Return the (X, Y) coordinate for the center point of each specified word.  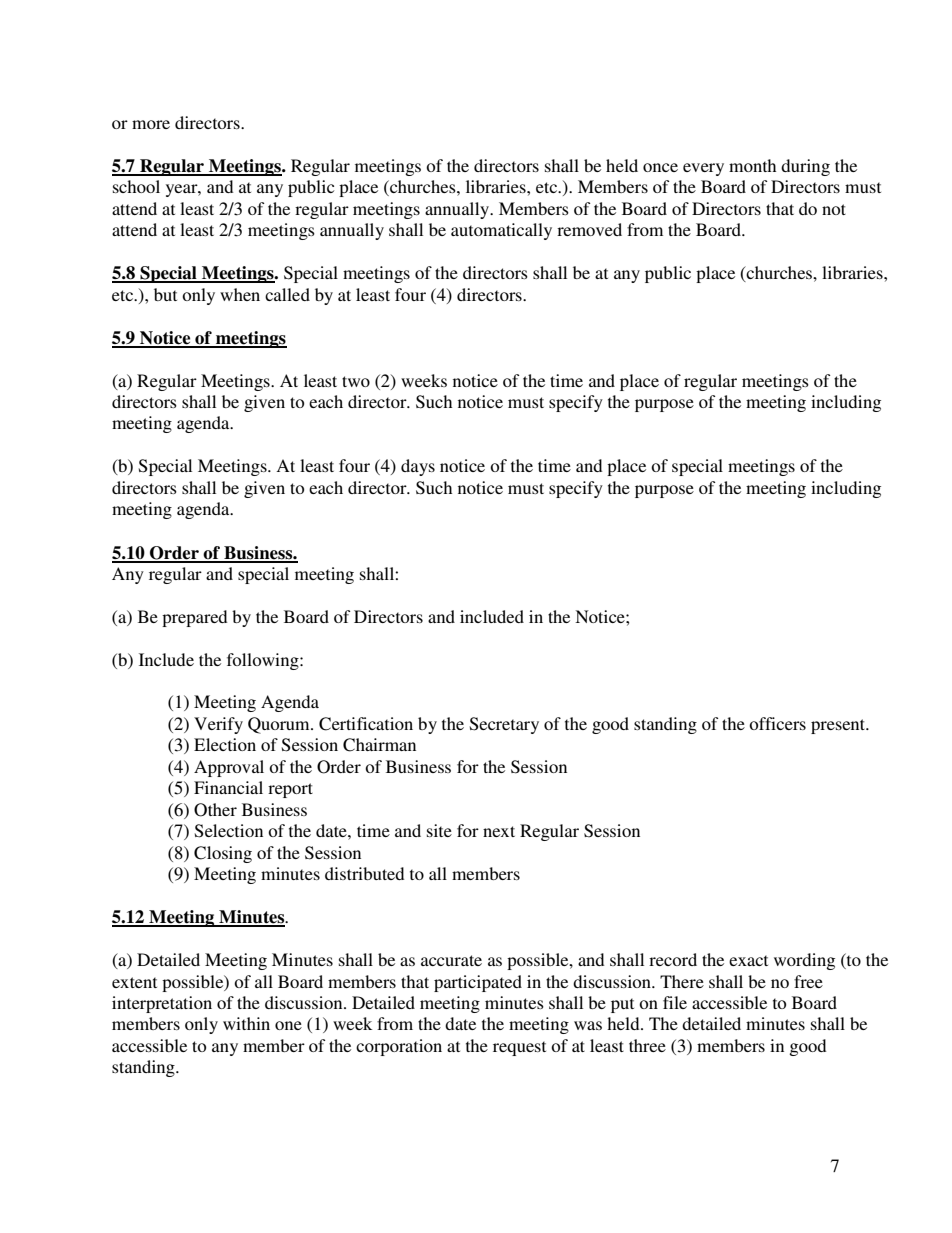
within (246, 1023)
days (418, 467)
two (356, 381)
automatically (501, 231)
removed (589, 229)
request (519, 1048)
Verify (218, 725)
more (151, 124)
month (752, 165)
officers (777, 723)
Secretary (504, 725)
